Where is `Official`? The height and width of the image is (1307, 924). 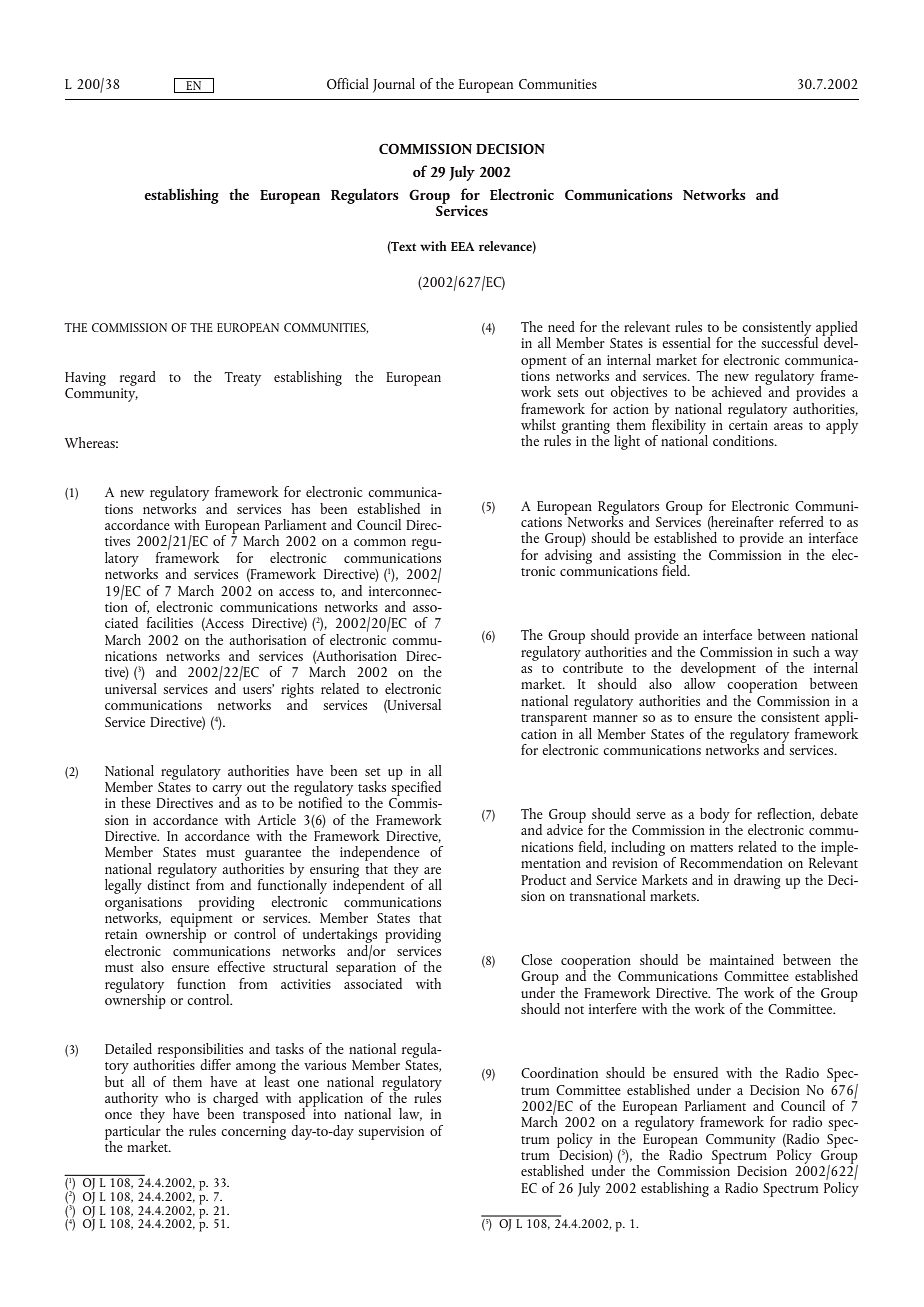
Official is located at coordinates (348, 83).
